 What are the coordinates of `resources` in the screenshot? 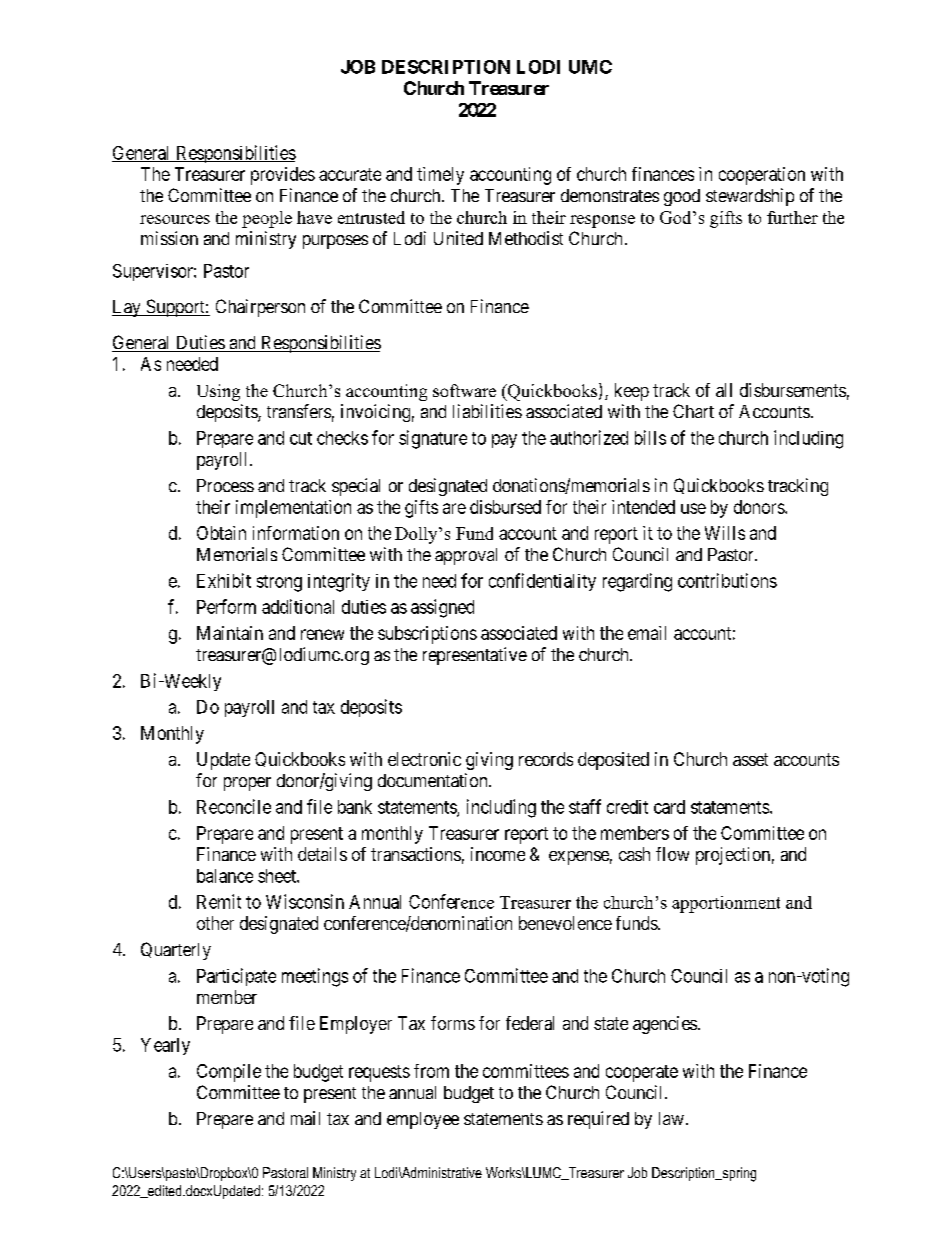 It's located at (175, 219).
